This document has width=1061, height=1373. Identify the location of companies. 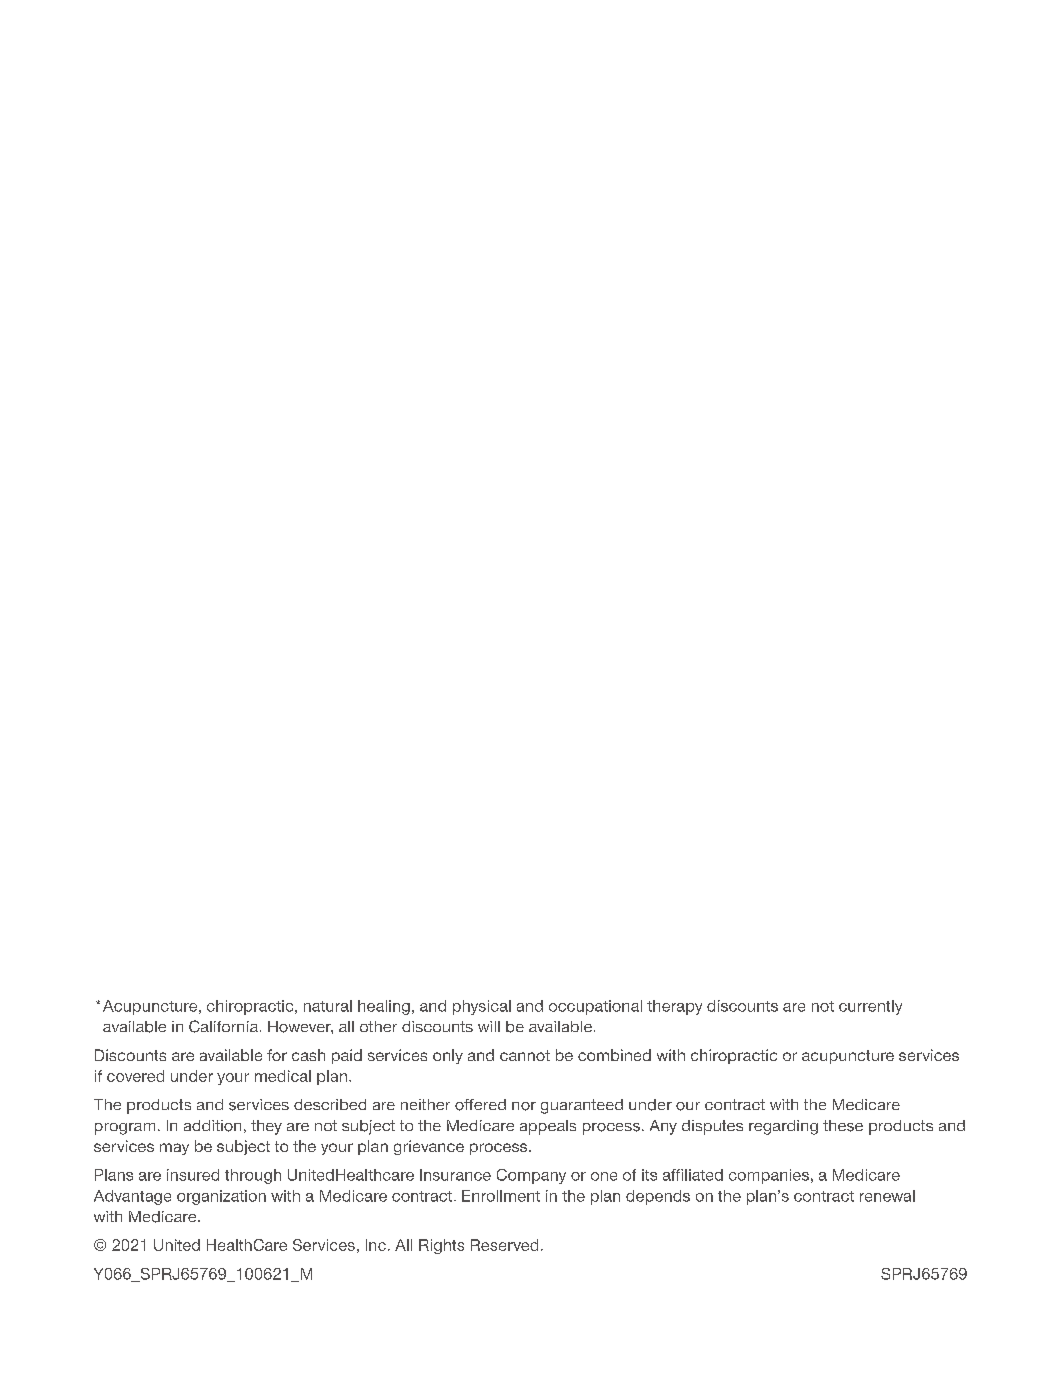
(769, 1176).
